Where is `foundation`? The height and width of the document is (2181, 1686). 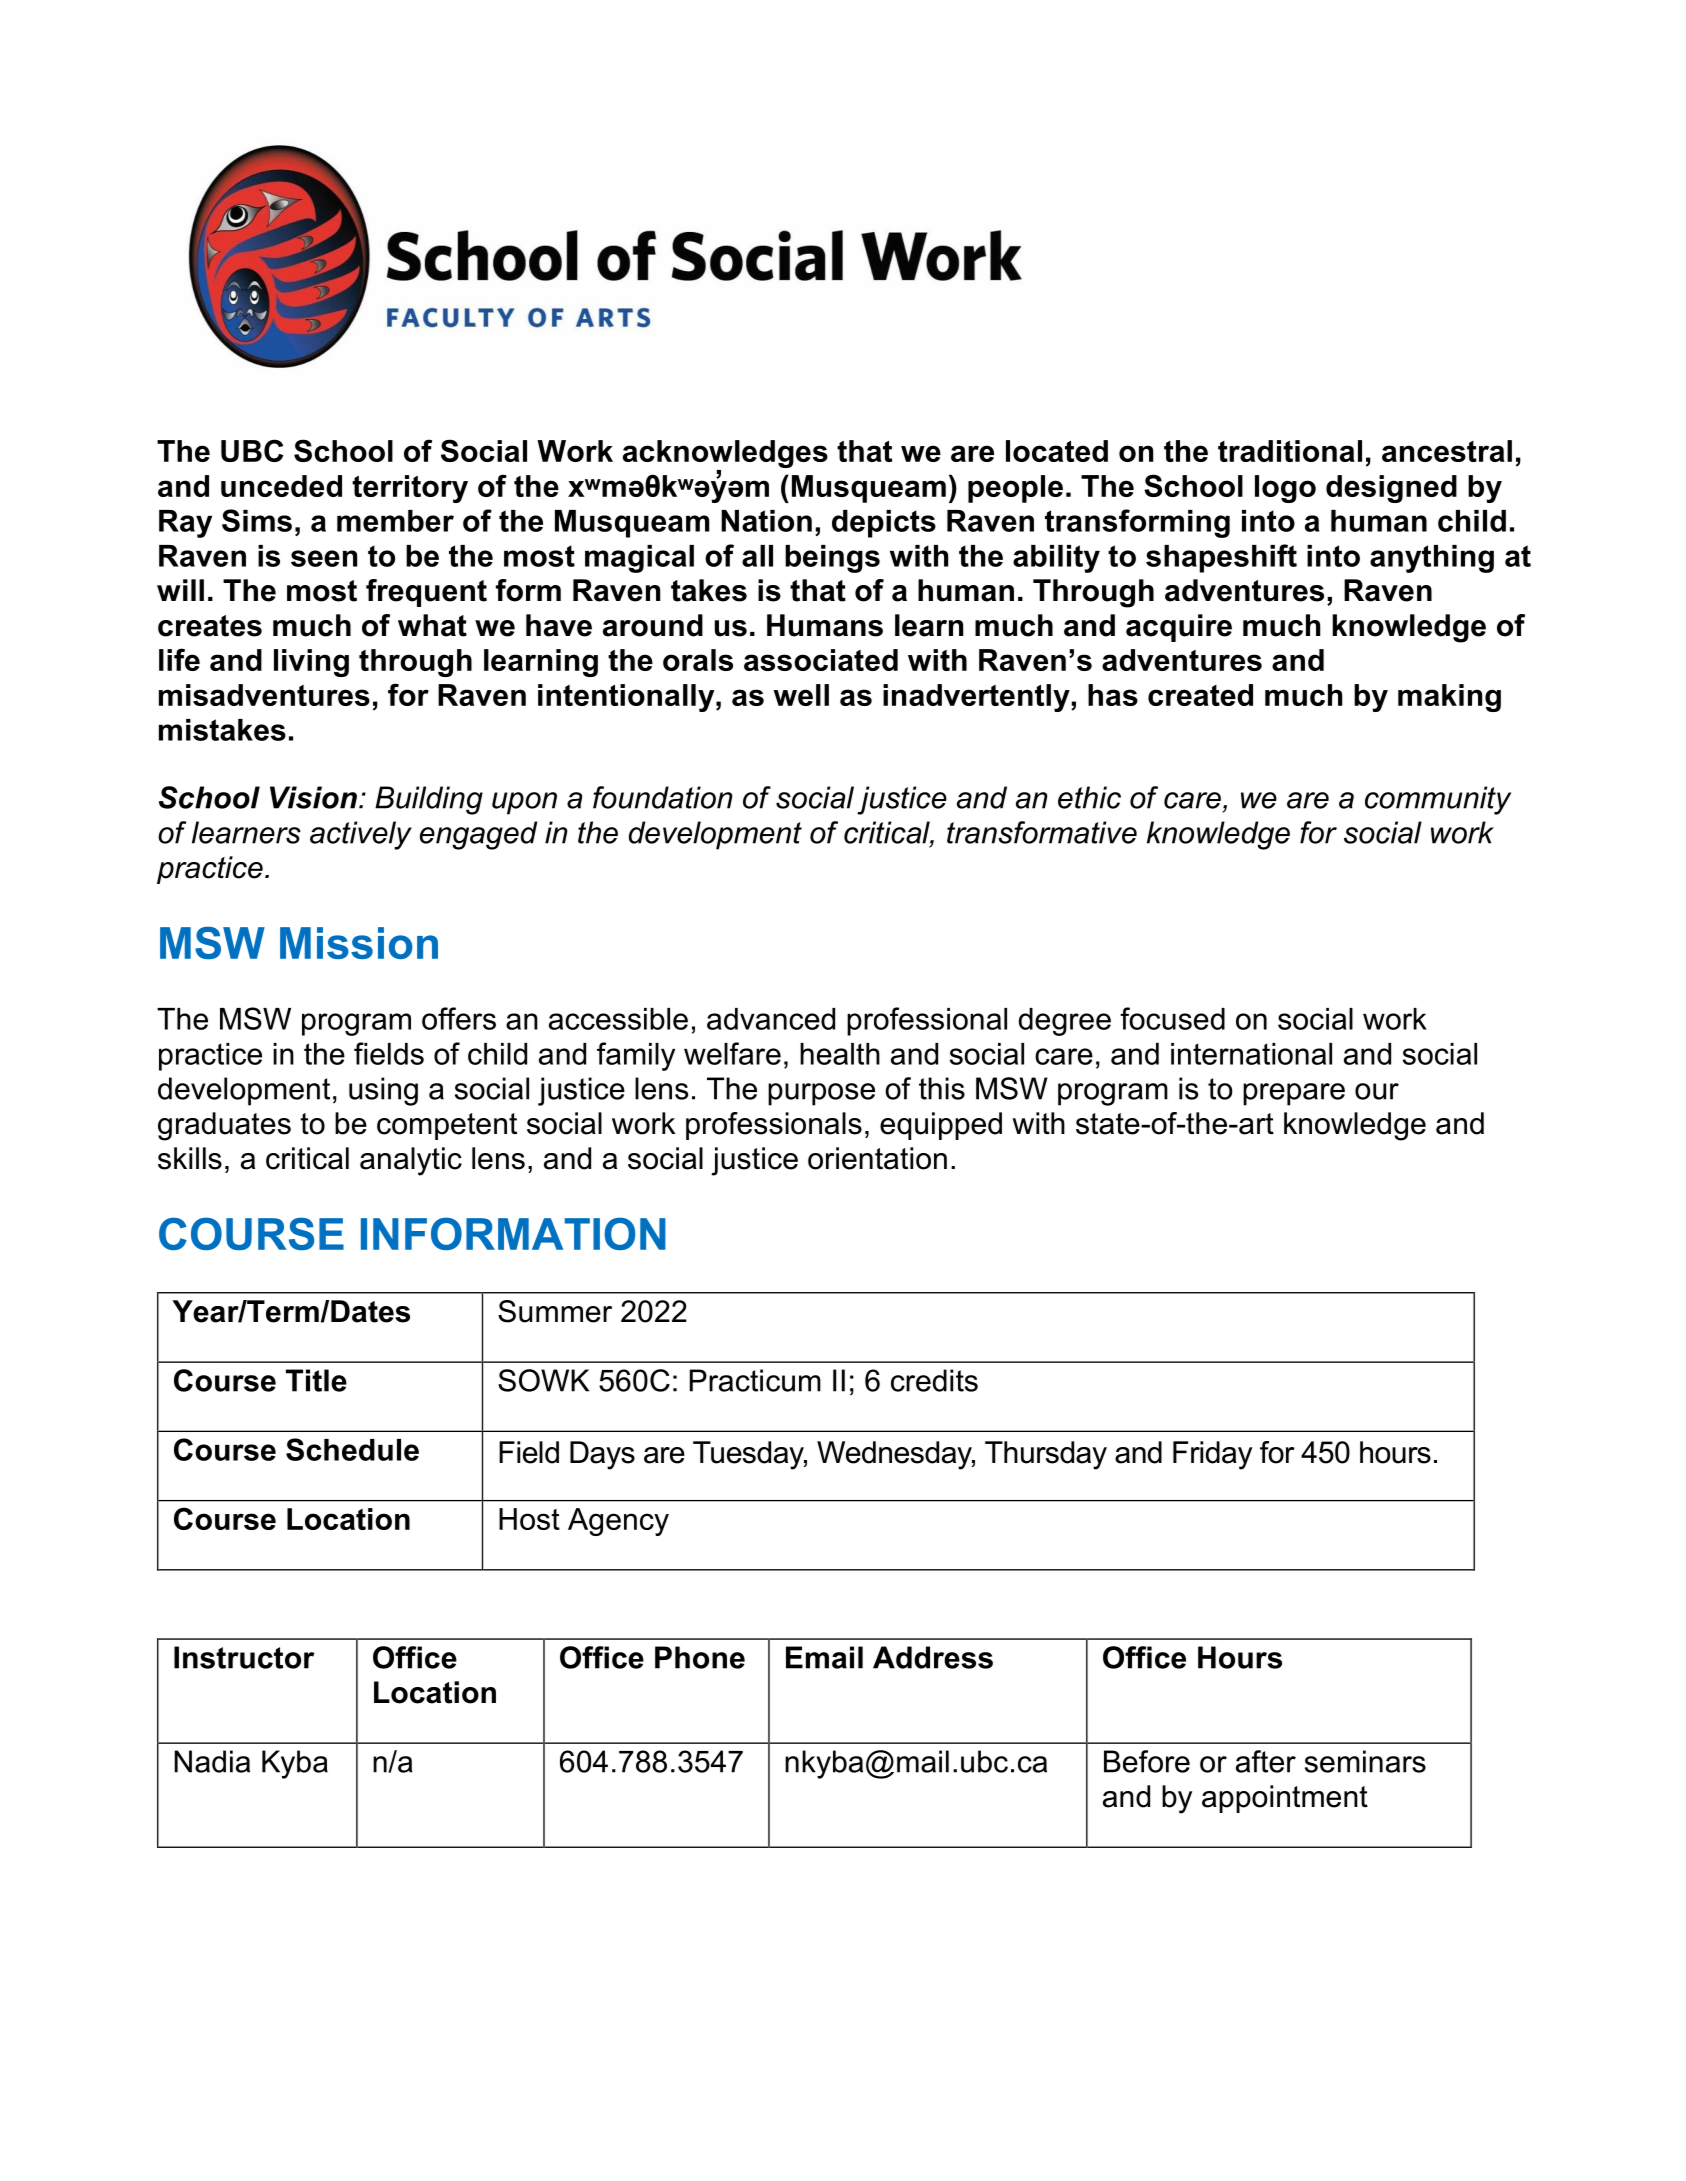
foundation is located at coordinates (662, 797).
